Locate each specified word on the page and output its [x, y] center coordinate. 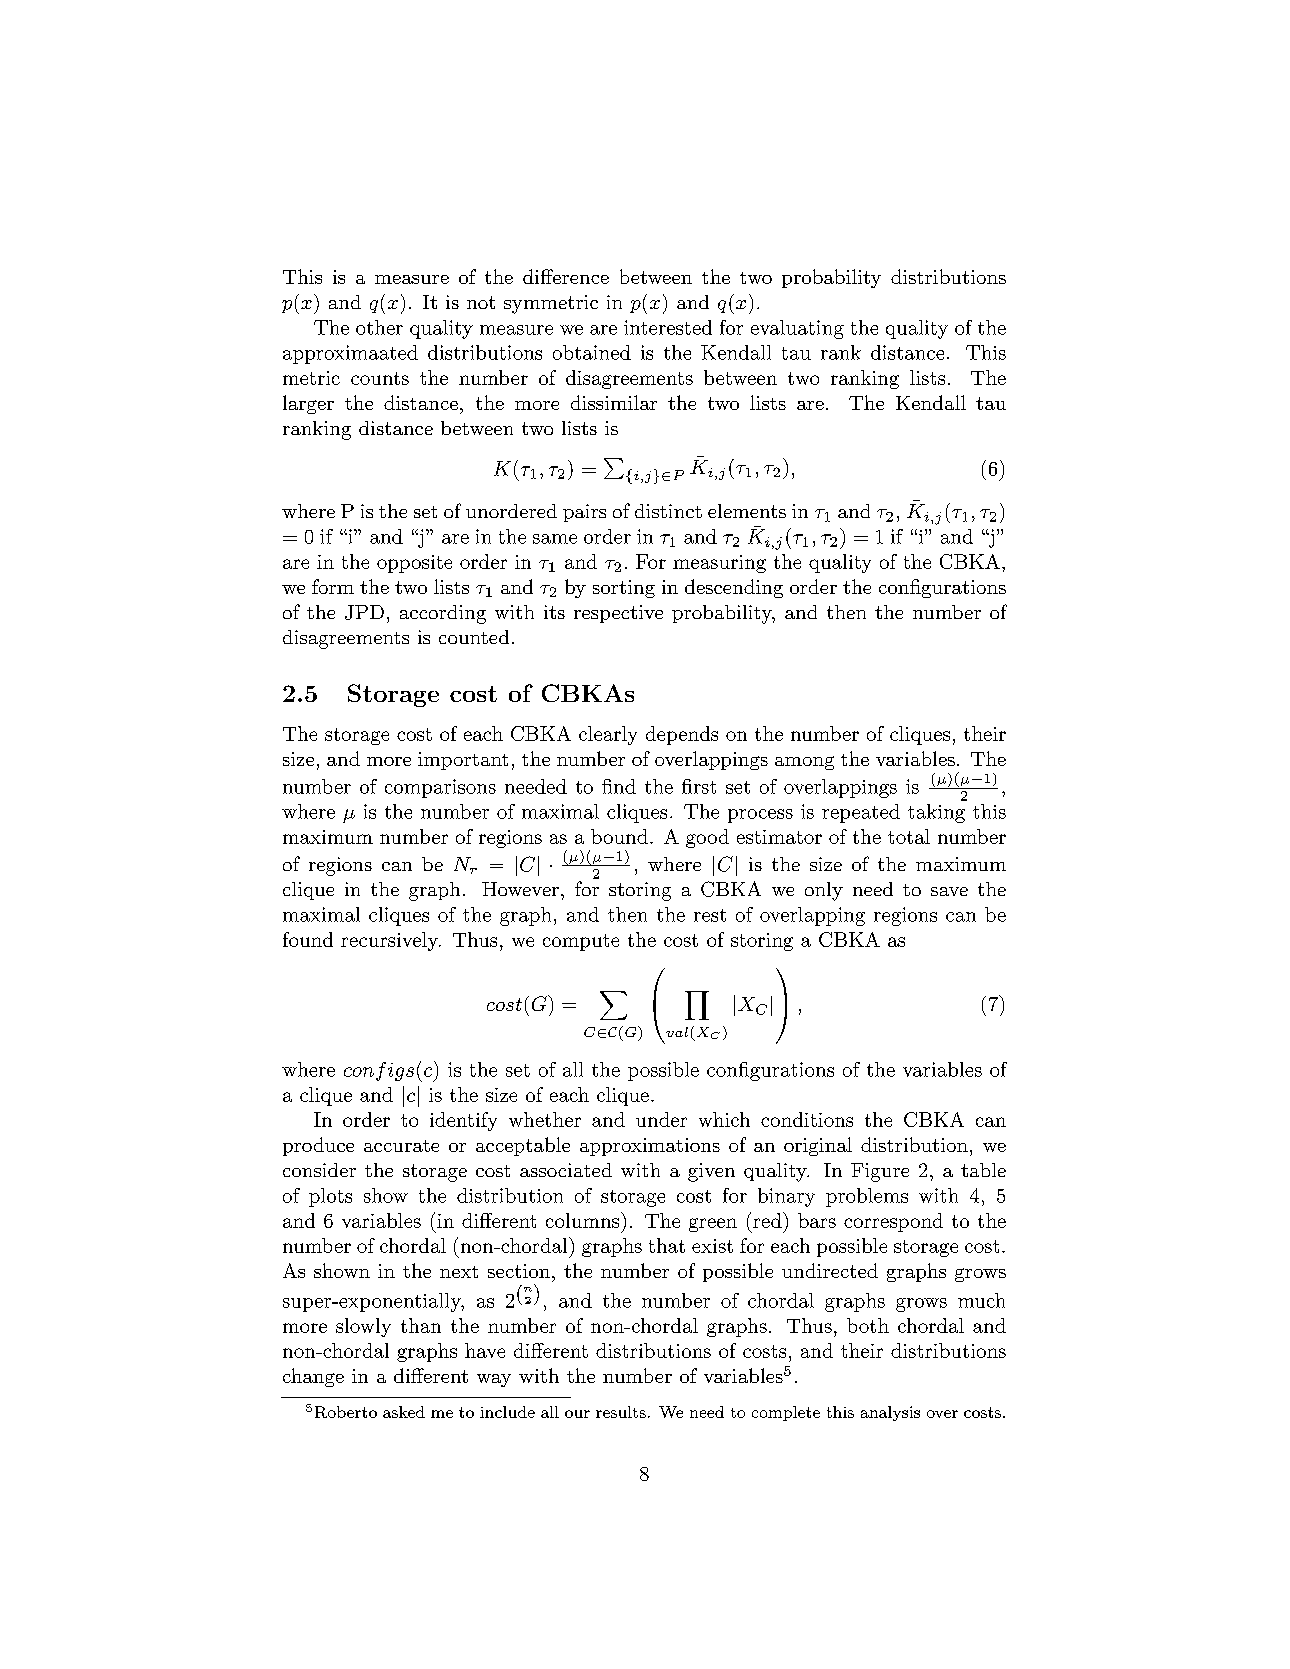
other [379, 327]
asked [404, 1412]
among [804, 763]
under [661, 1119]
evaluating [797, 329]
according [443, 614]
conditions [807, 1119]
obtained [592, 352]
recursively [390, 941]
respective [618, 614]
